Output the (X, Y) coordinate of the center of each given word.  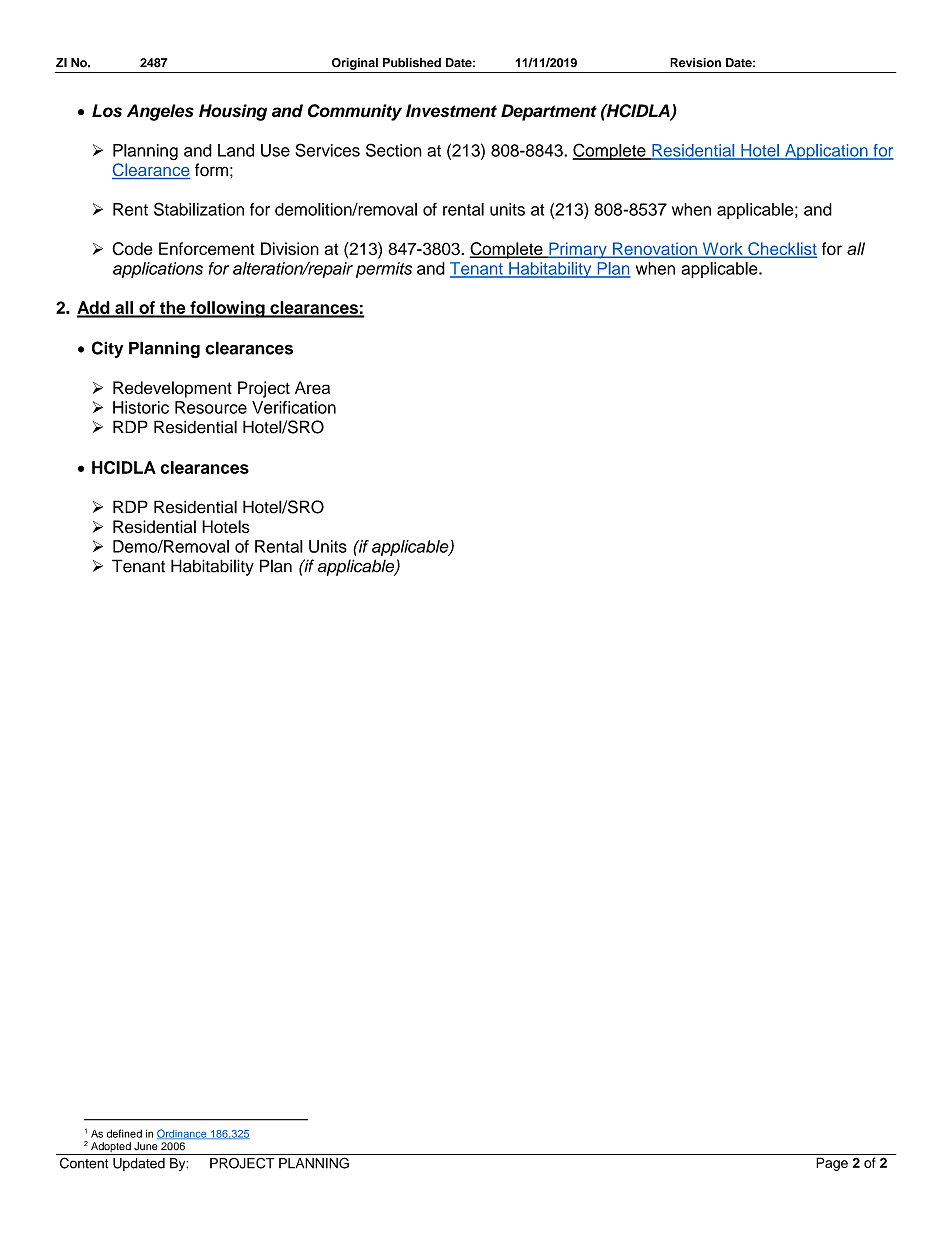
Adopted (111, 1148)
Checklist (781, 250)
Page (832, 1164)
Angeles (160, 112)
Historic (141, 407)
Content (84, 1163)
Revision (695, 63)
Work (722, 250)
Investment (451, 111)
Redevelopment (172, 389)
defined (124, 1133)
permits (384, 270)
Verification (294, 407)
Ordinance (183, 1134)
